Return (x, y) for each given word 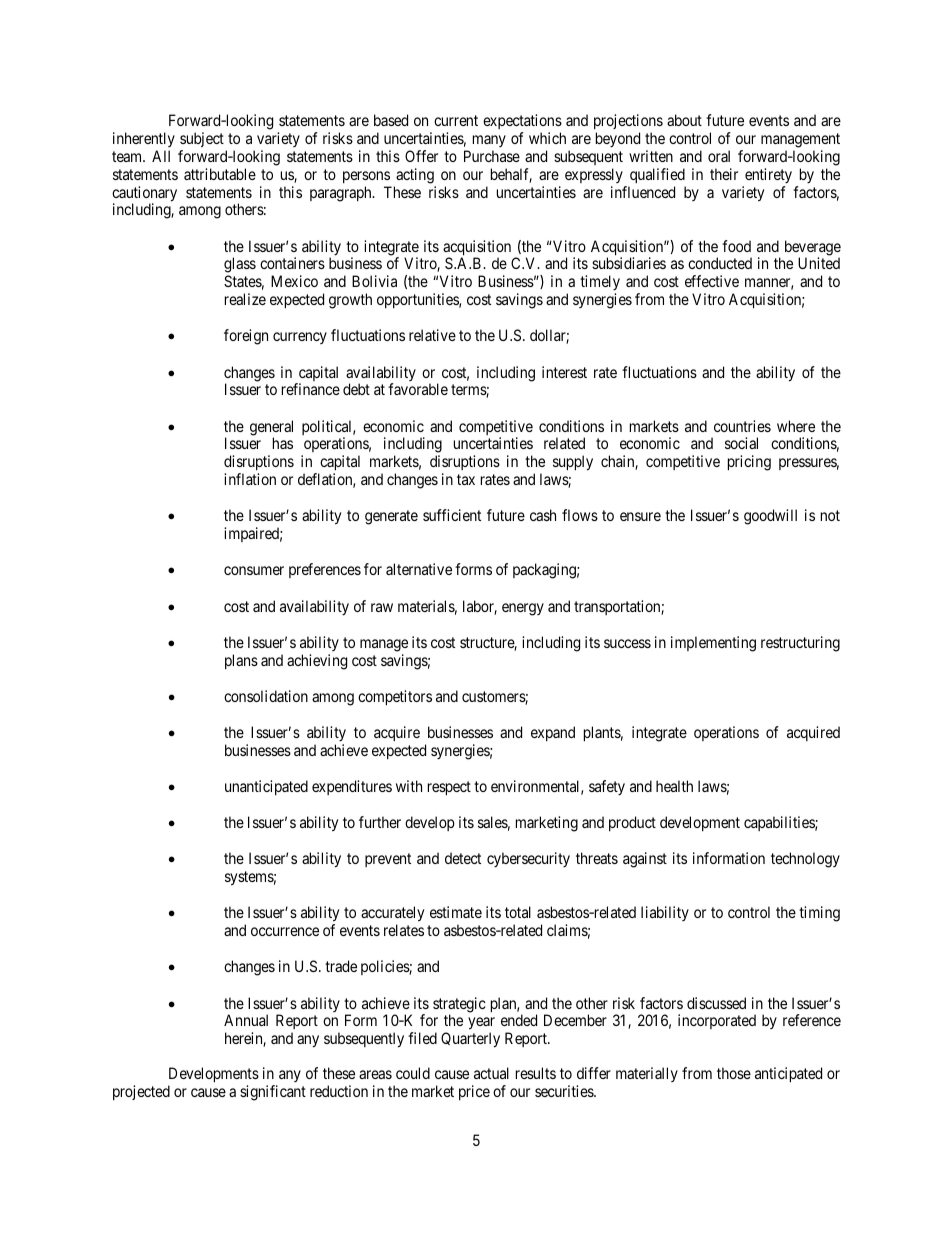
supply (573, 463)
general (271, 429)
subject (202, 139)
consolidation (266, 696)
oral (719, 156)
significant (273, 1093)
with (409, 786)
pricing (749, 463)
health (674, 786)
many (489, 141)
